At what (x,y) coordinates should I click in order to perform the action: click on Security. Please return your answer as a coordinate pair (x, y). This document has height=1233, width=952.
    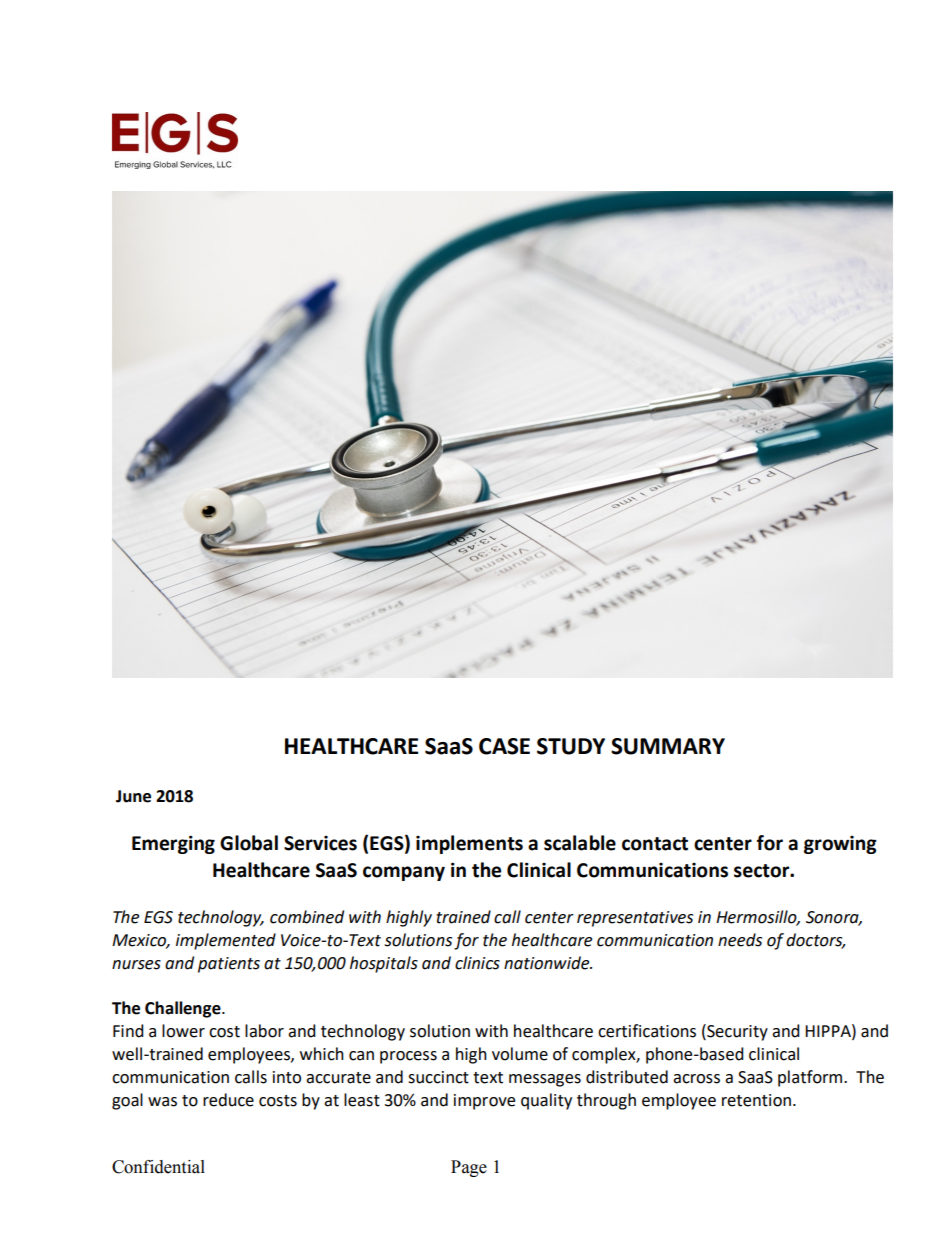
    Looking at the image, I should click on (736, 1032).
